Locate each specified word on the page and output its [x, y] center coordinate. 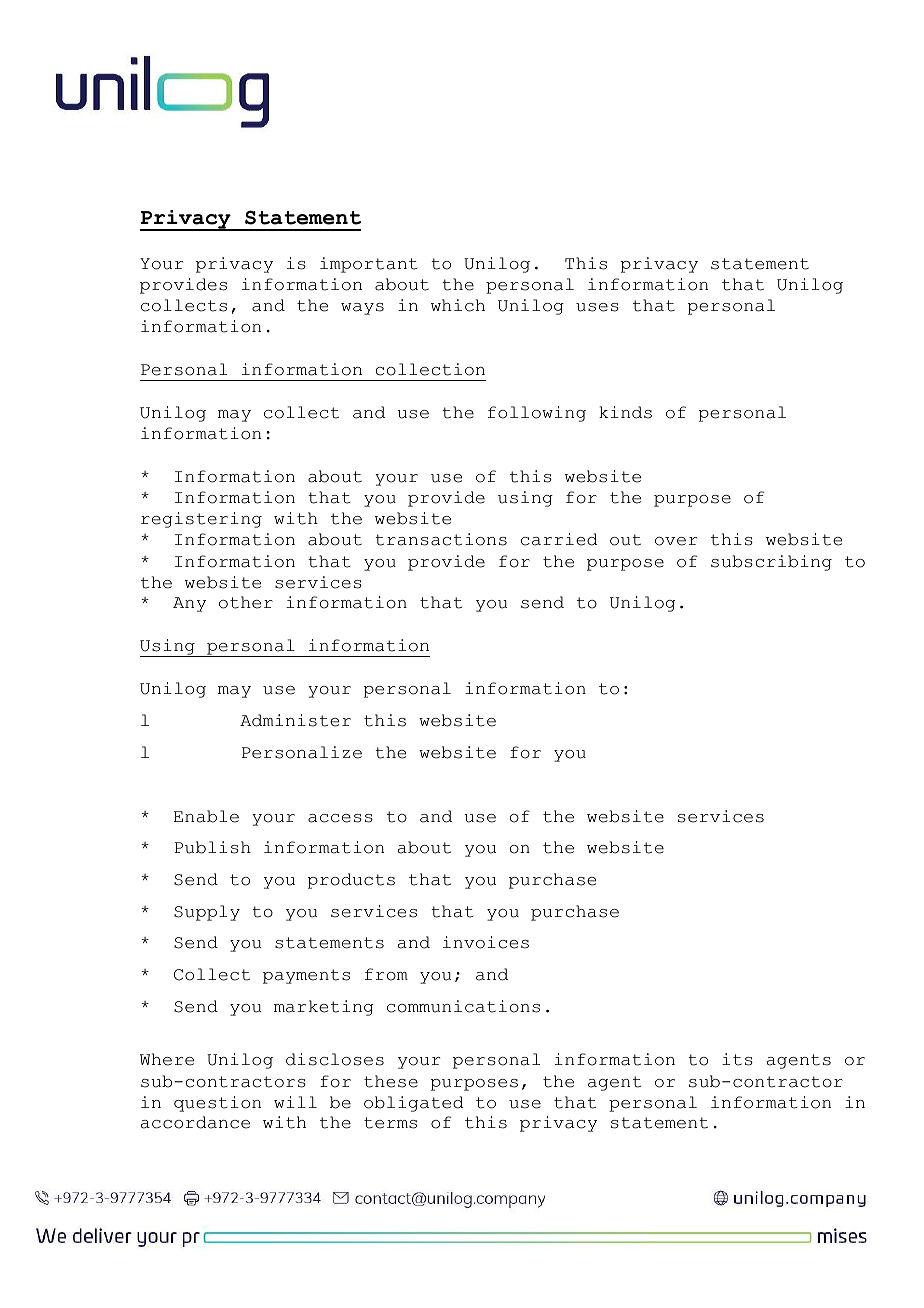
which [458, 305]
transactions [441, 539]
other [246, 602]
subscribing [771, 563]
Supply [207, 913]
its [737, 1059]
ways [362, 309]
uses [597, 307]
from [386, 974]
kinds [625, 412]
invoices [486, 942]
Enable [206, 816]
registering [201, 520]
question [217, 1104]
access [340, 818]
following [537, 414]
